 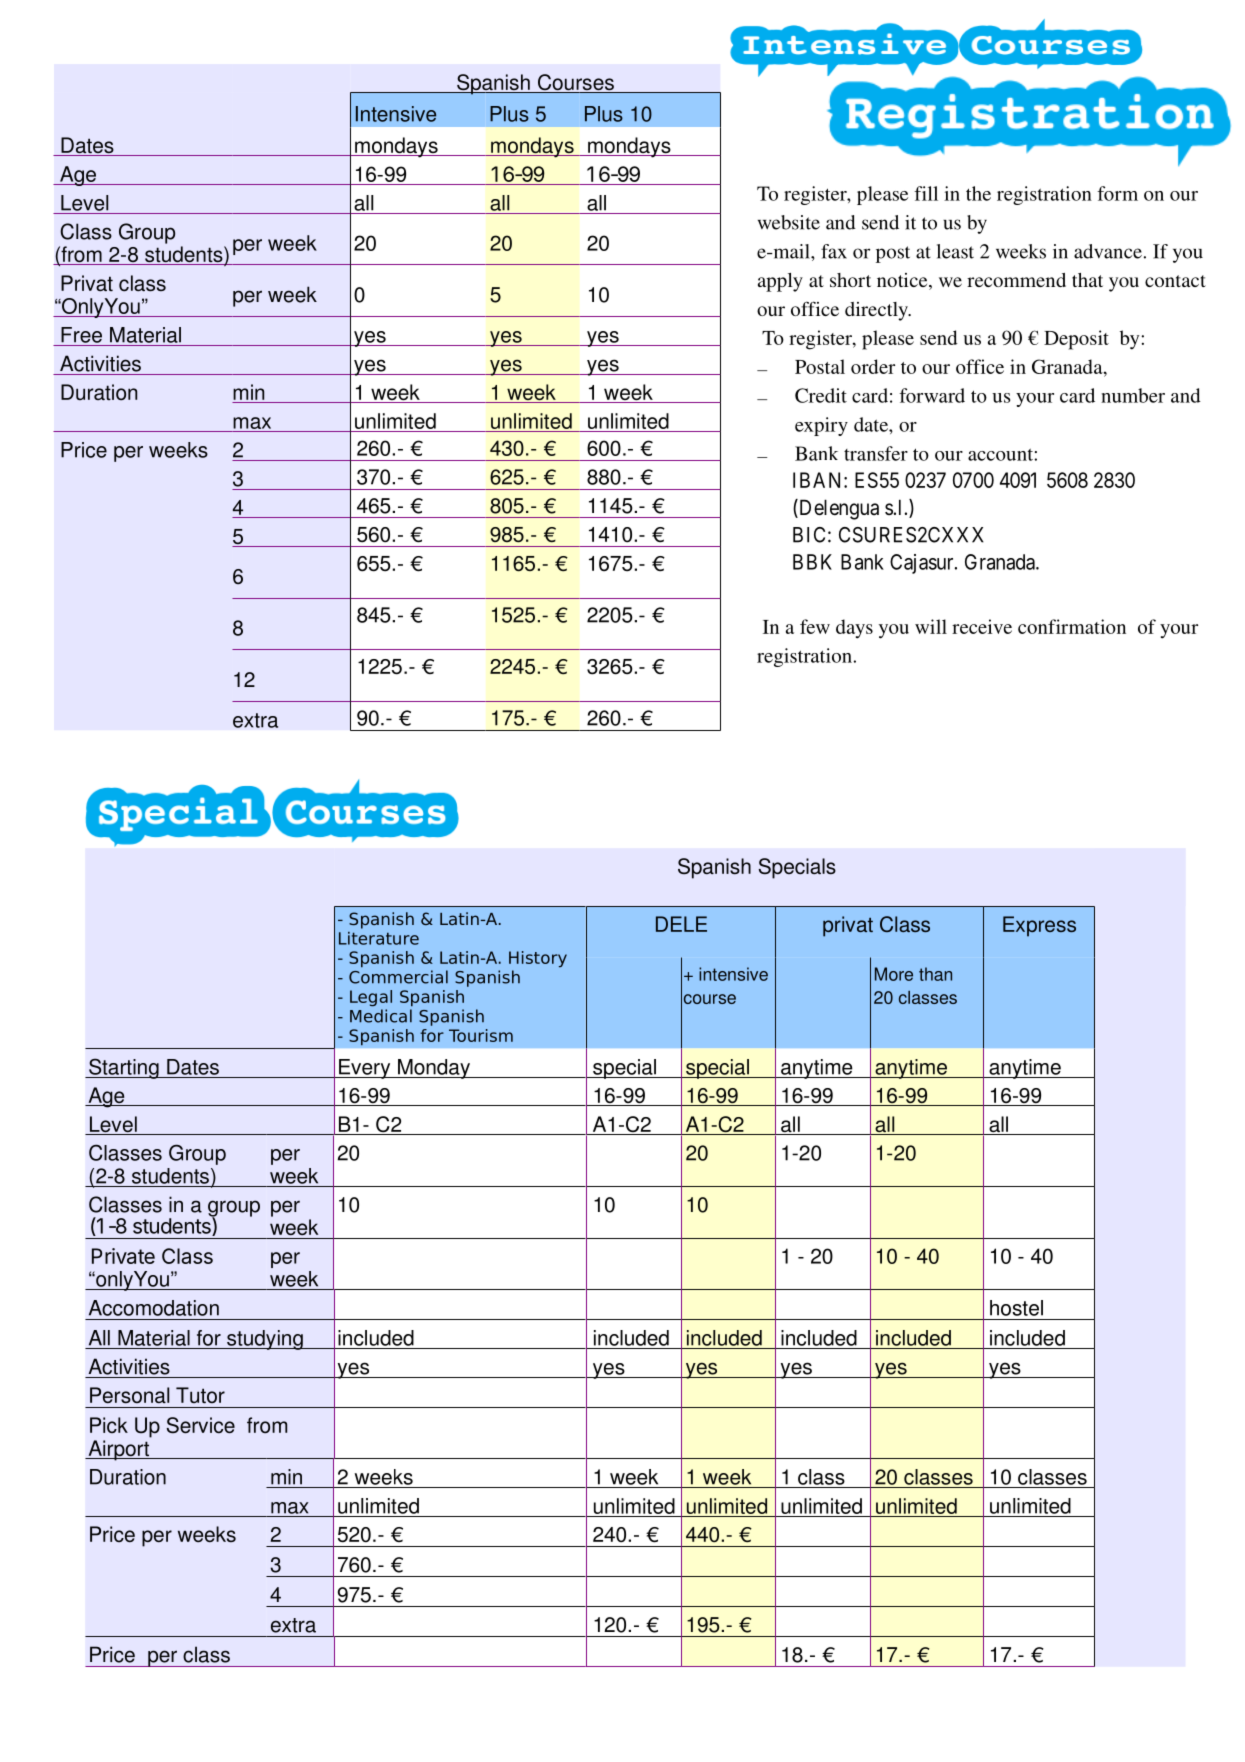 I want to click on Starting, so click(x=124, y=1068).
